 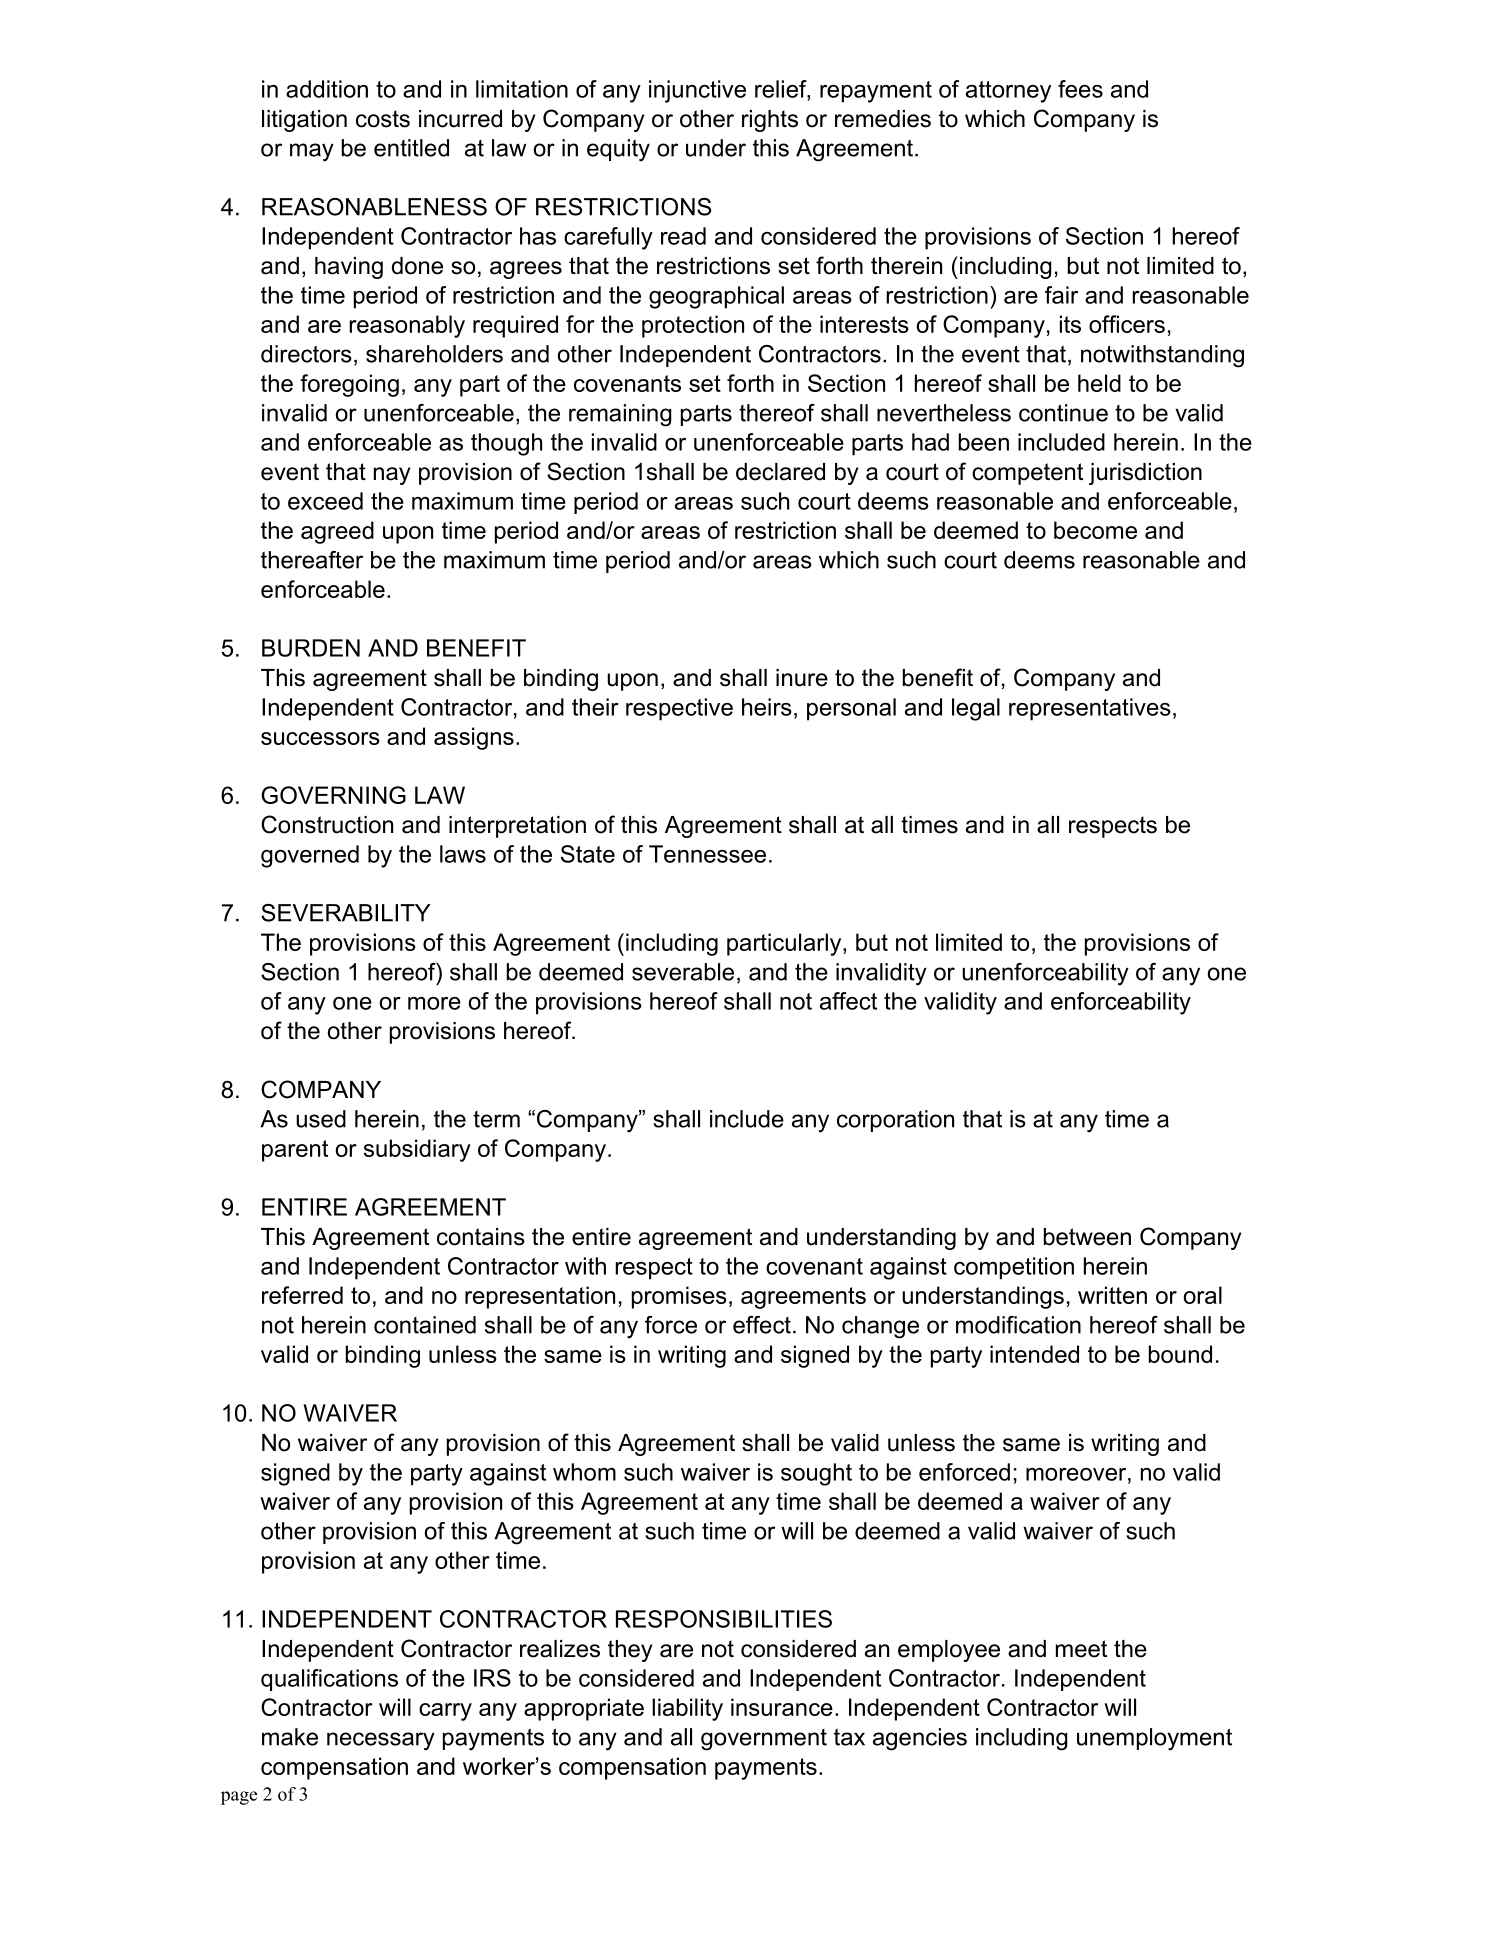 I want to click on costs, so click(x=383, y=119).
